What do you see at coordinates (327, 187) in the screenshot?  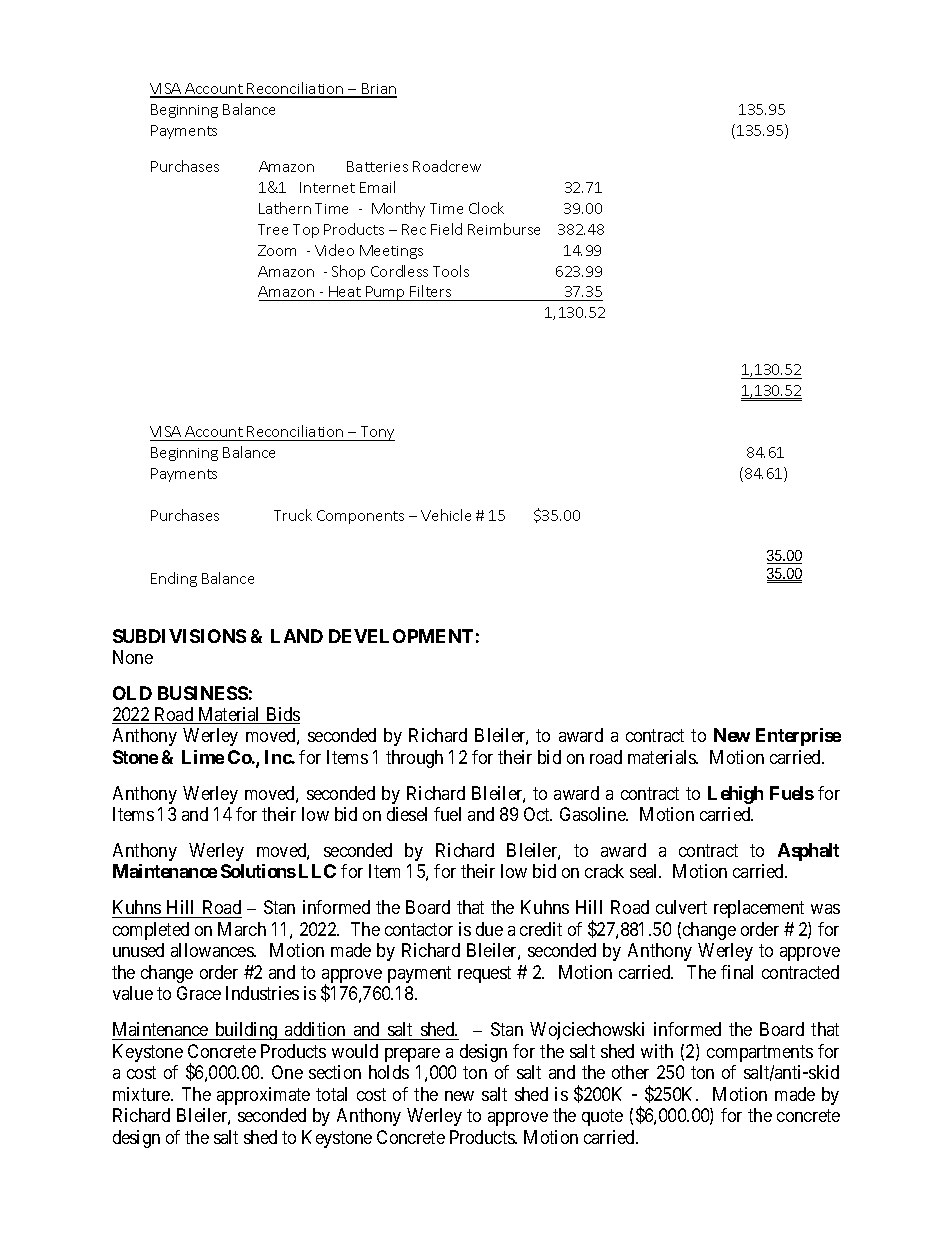 I see `Internet` at bounding box center [327, 187].
